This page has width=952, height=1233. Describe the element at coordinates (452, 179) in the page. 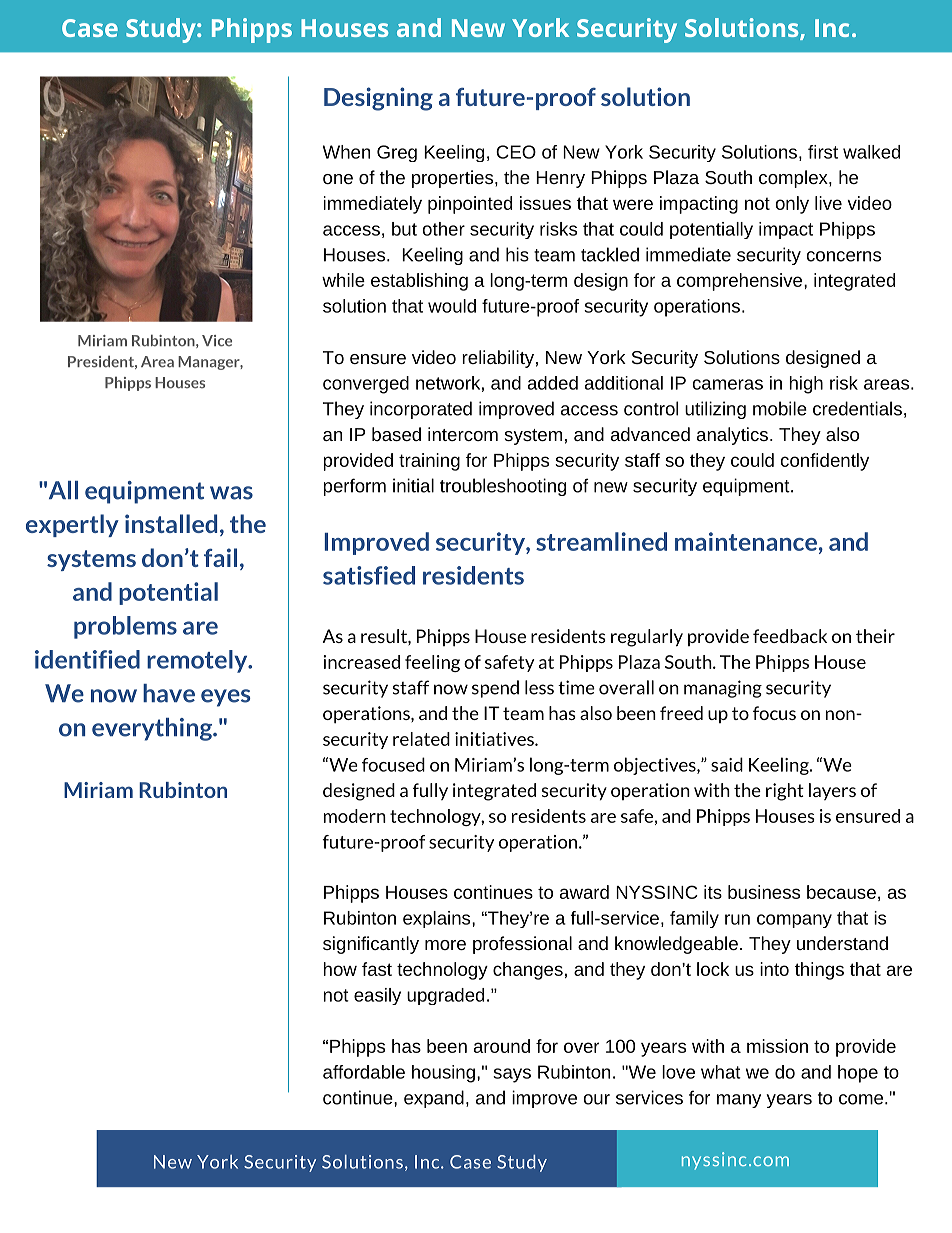

I see `properties` at that location.
